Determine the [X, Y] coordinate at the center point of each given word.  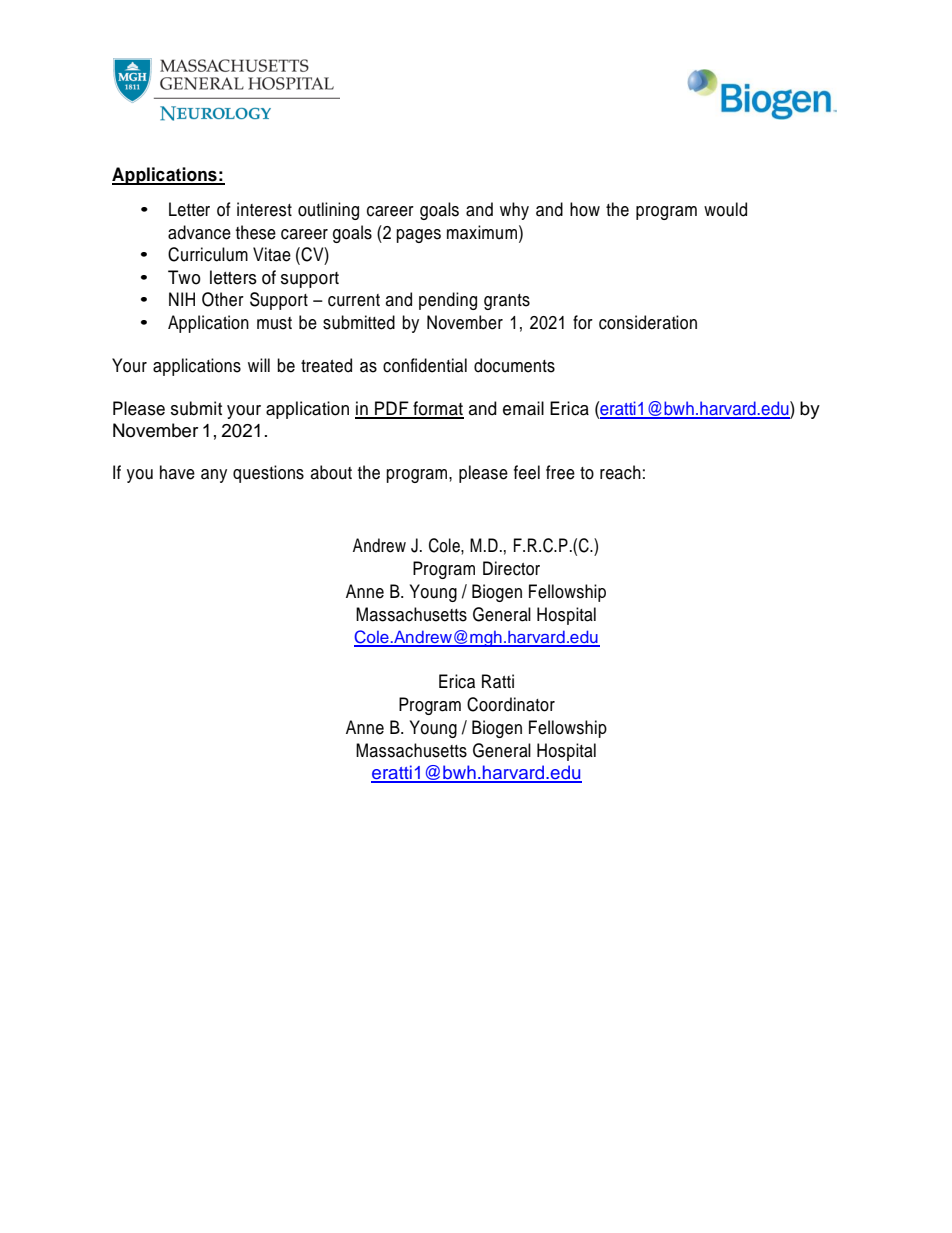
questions [268, 474]
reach [620, 472]
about [331, 472]
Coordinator [511, 704]
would [725, 209]
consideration [648, 322]
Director [511, 568]
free [560, 472]
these [256, 232]
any [214, 476]
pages [418, 236]
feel [527, 472]
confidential [425, 365]
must [274, 323]
